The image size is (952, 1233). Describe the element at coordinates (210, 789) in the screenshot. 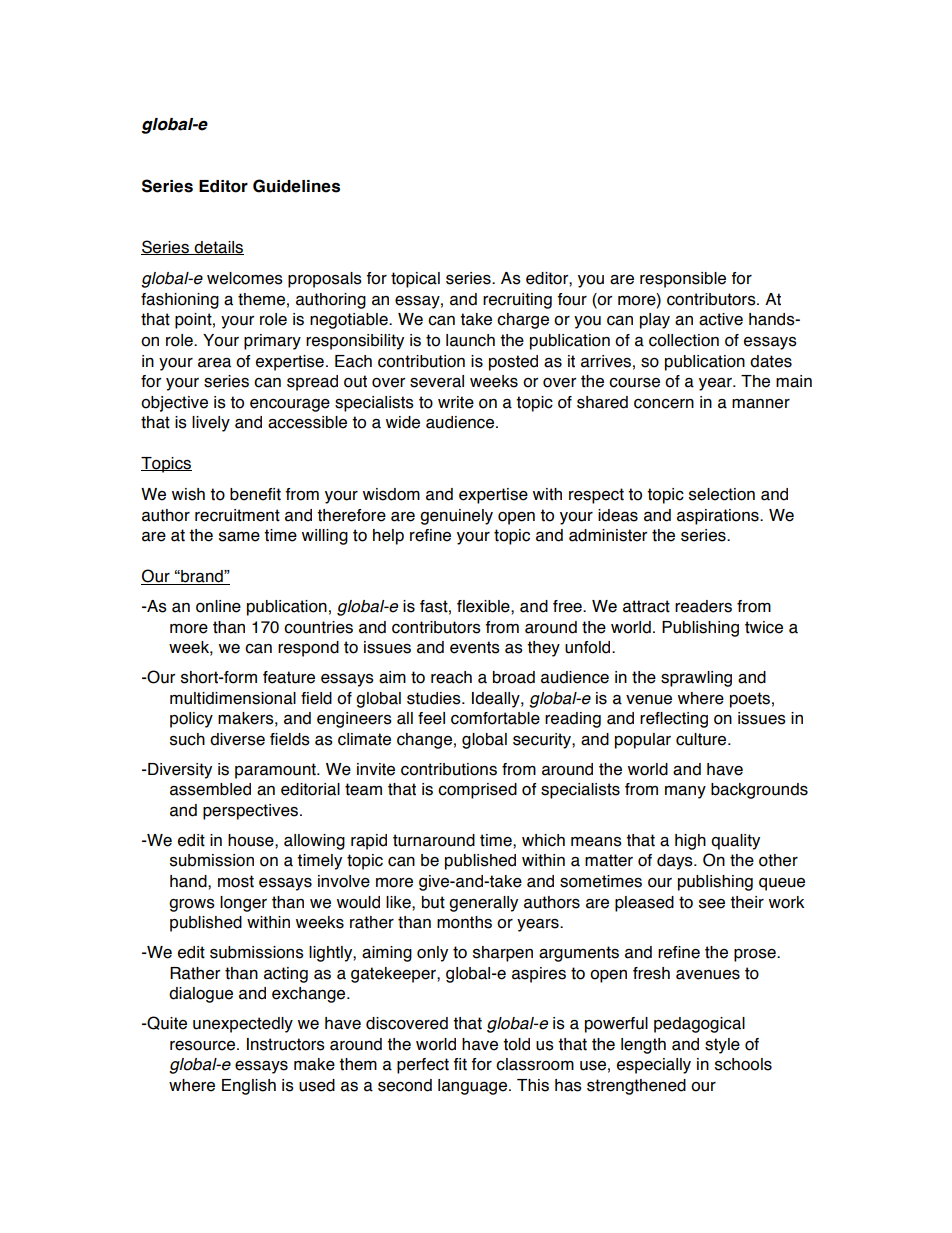

I see `assembled` at that location.
